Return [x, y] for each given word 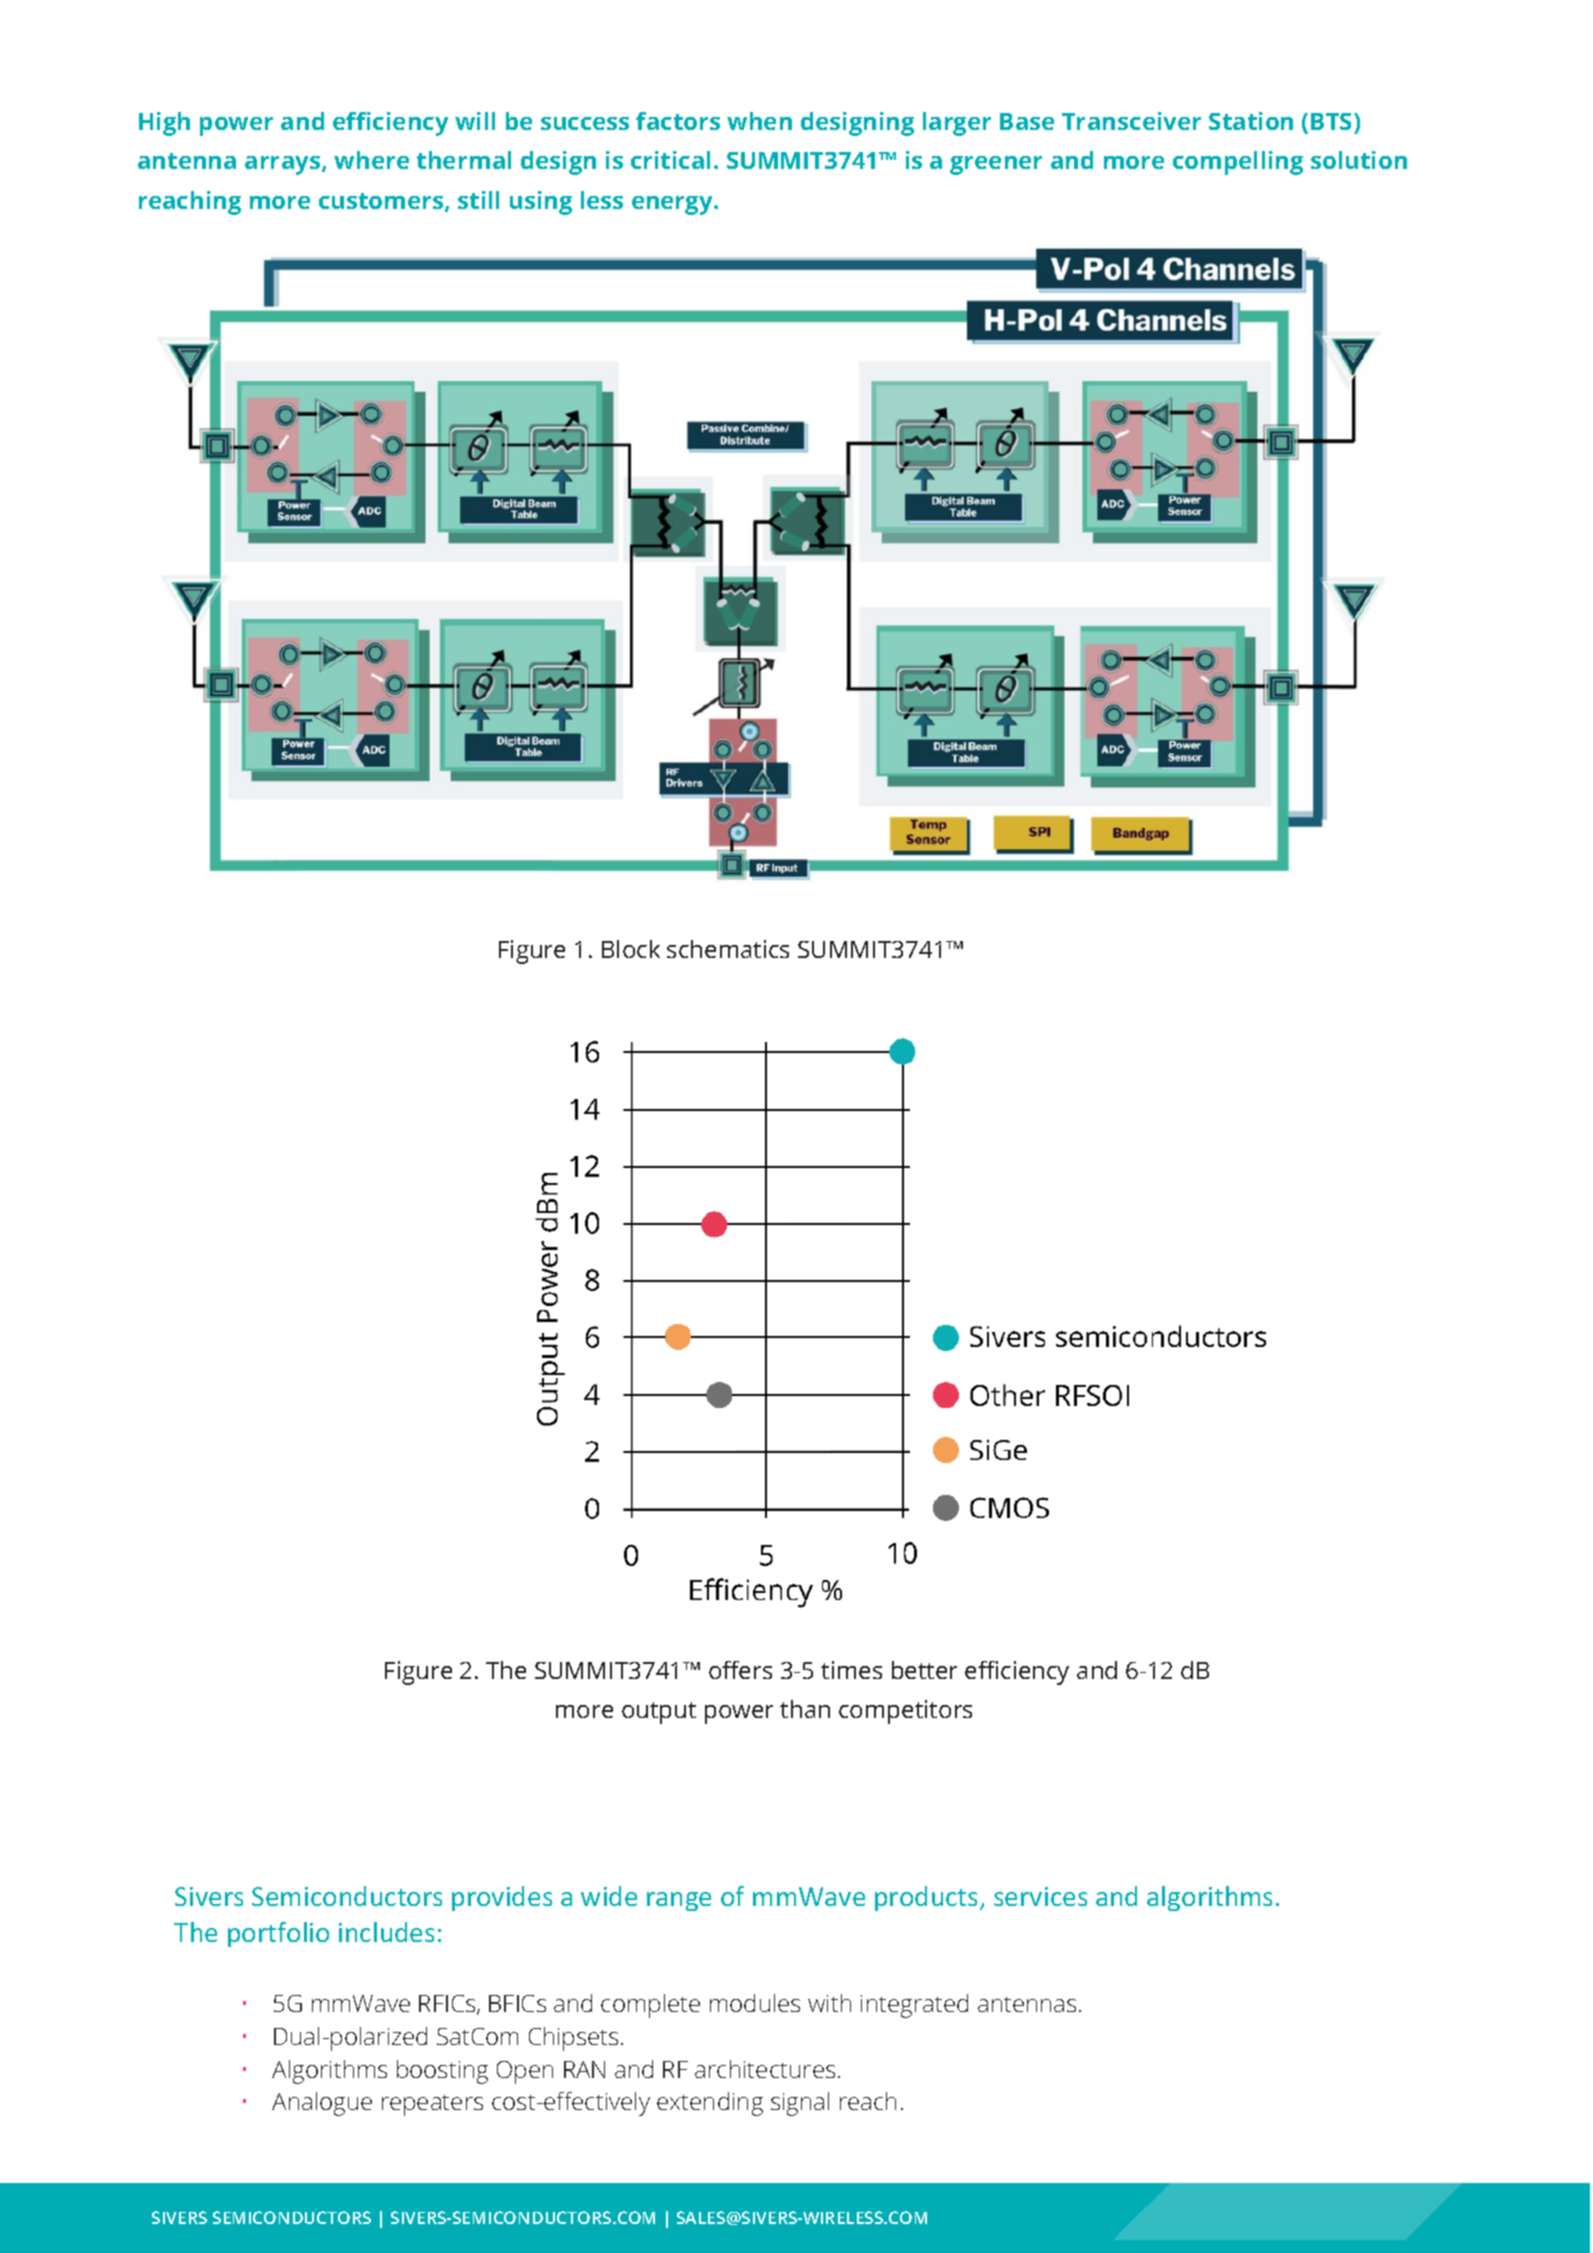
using [541, 203]
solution [1359, 160]
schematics [728, 949]
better [924, 1670]
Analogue [322, 2104]
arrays [284, 165]
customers [382, 202]
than [805, 1709]
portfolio [278, 1934]
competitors [905, 1712]
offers [740, 1670]
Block [631, 949]
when [759, 121]
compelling [1238, 163]
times [851, 1670]
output [659, 1713]
